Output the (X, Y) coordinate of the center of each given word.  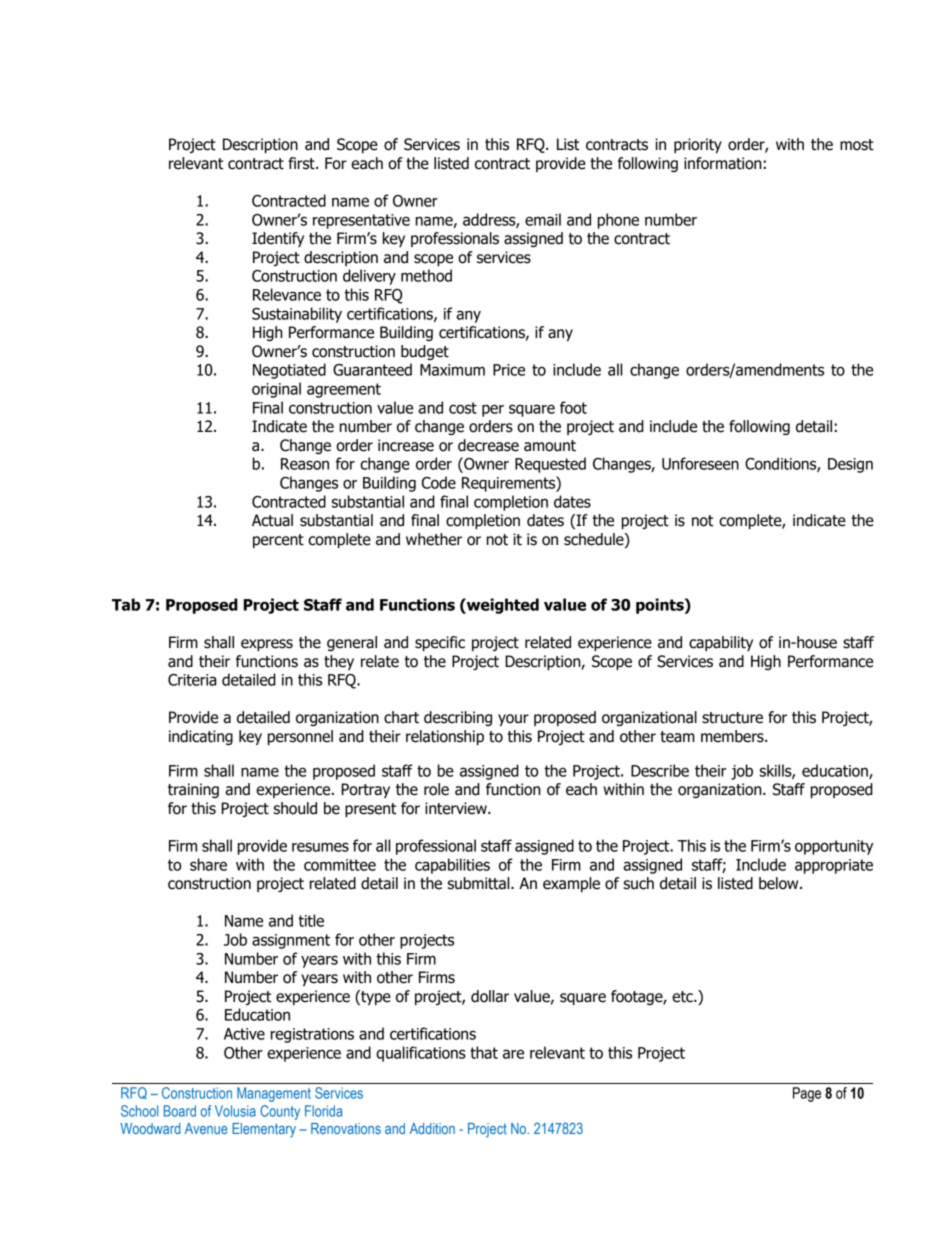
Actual (272, 520)
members (733, 736)
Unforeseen (700, 463)
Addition (432, 1128)
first (302, 163)
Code (439, 482)
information (723, 163)
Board (180, 1111)
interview (457, 808)
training (193, 790)
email (543, 219)
